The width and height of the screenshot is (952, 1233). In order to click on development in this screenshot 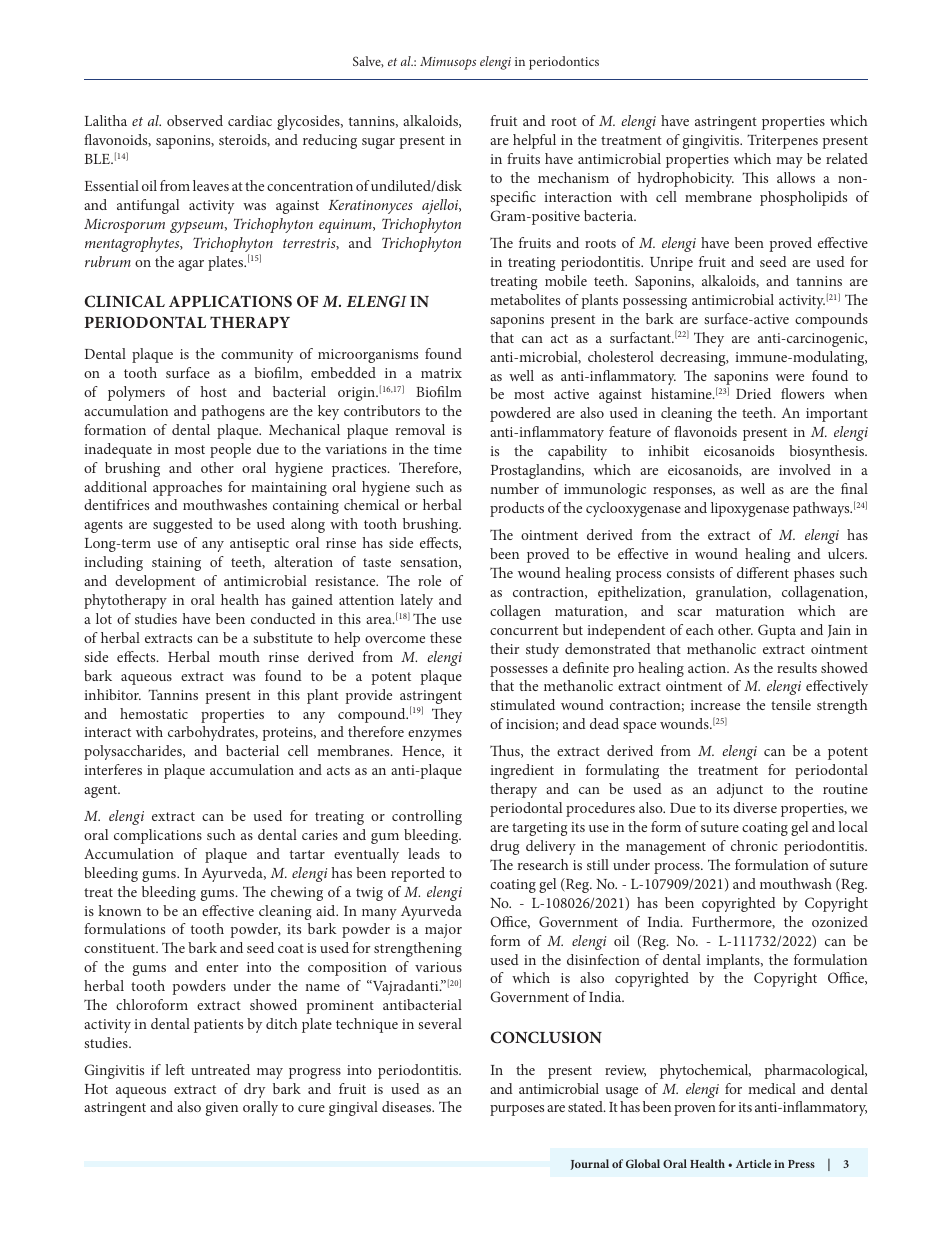, I will do `click(155, 582)`.
